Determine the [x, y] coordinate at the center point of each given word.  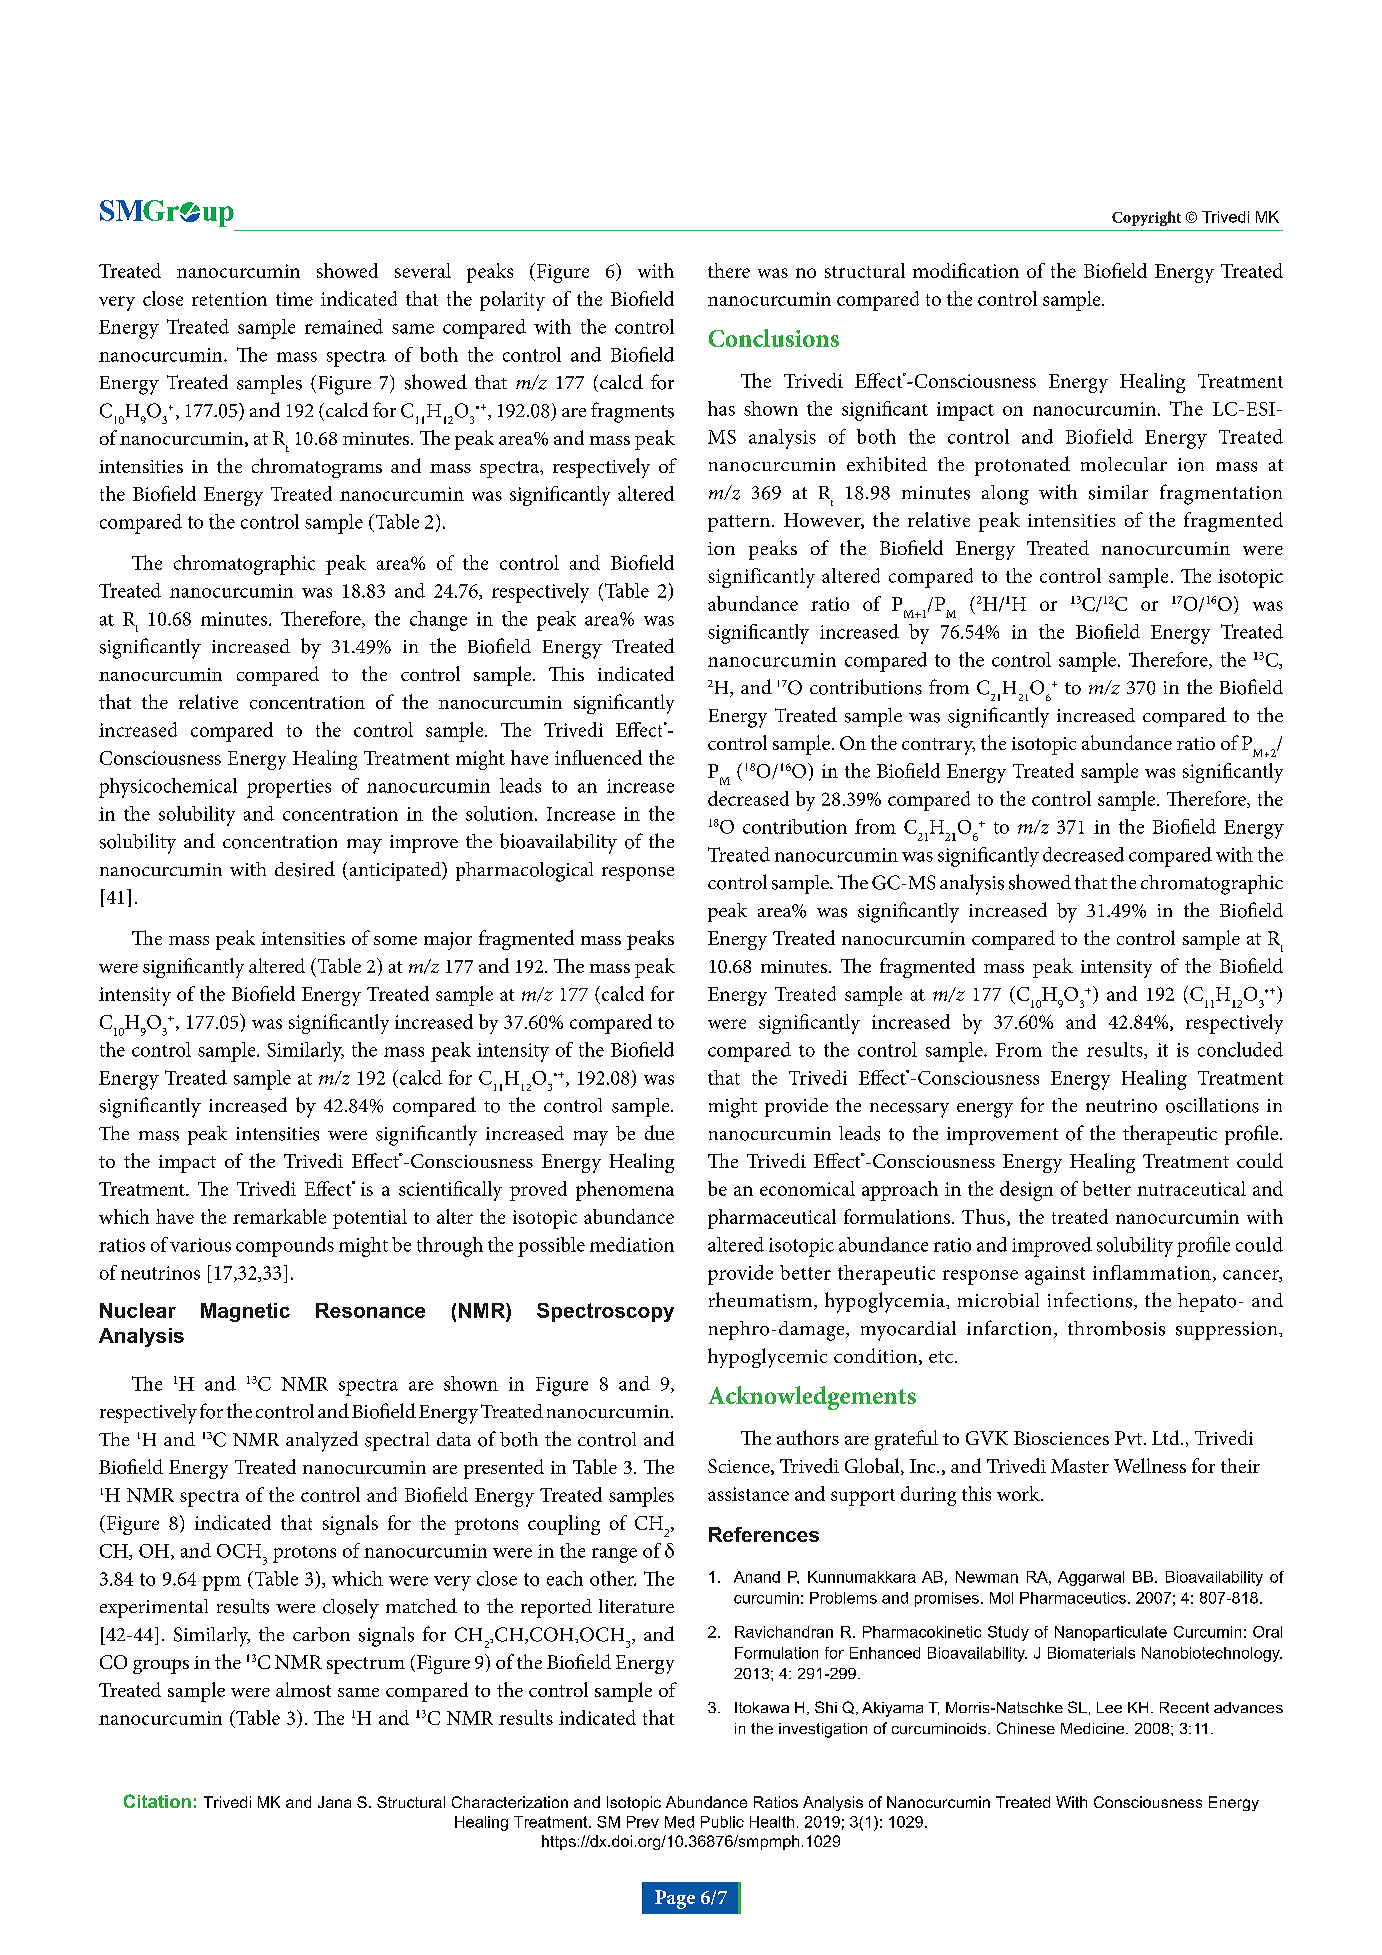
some [395, 940]
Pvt [1130, 1438]
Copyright [1146, 218]
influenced [598, 757]
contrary [938, 746]
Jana [334, 1802]
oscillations [1212, 1105]
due [659, 1132]
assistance [748, 1494]
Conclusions [774, 338]
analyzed [322, 1441]
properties [289, 788]
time [294, 299]
